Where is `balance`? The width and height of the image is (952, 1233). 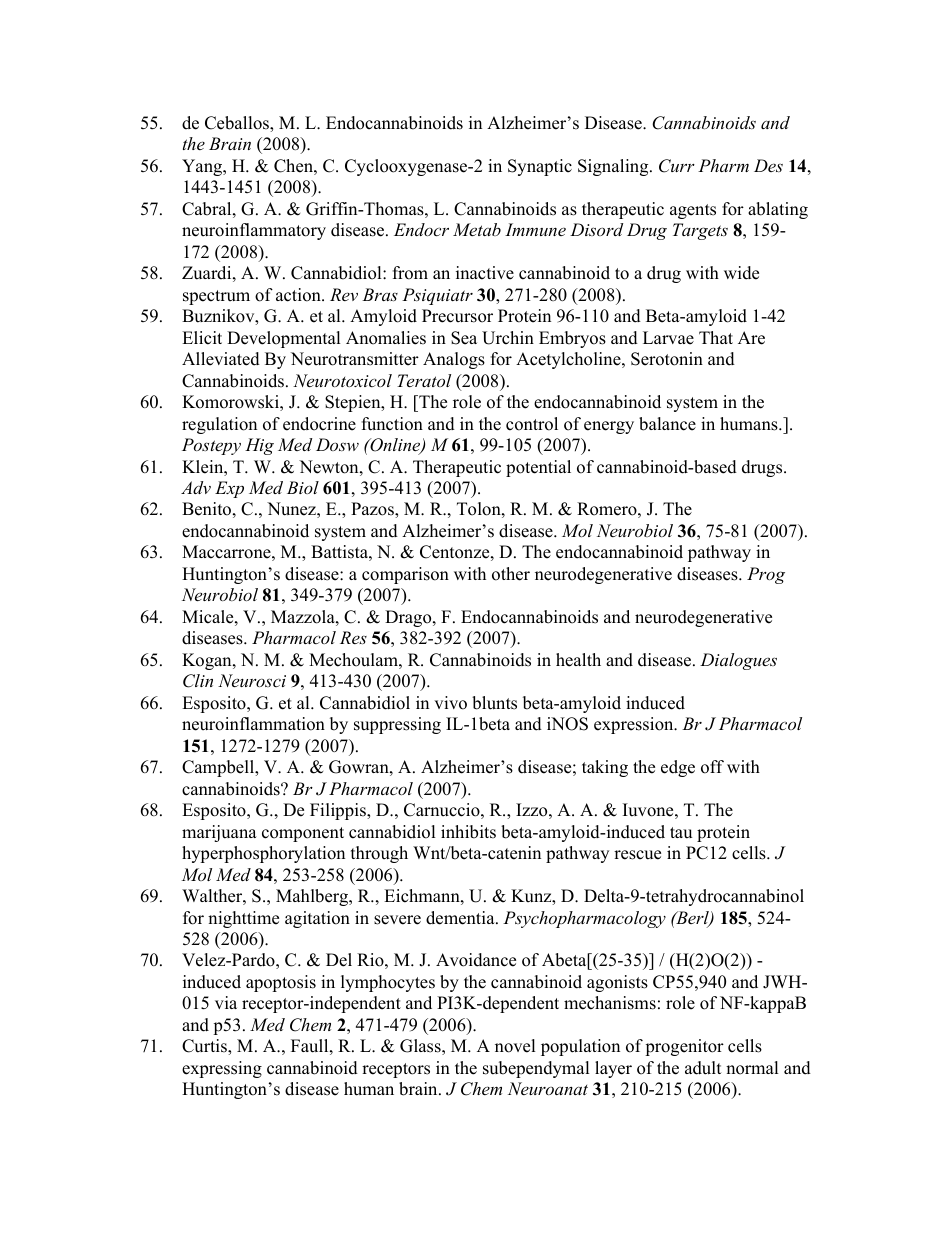
balance is located at coordinates (667, 424).
